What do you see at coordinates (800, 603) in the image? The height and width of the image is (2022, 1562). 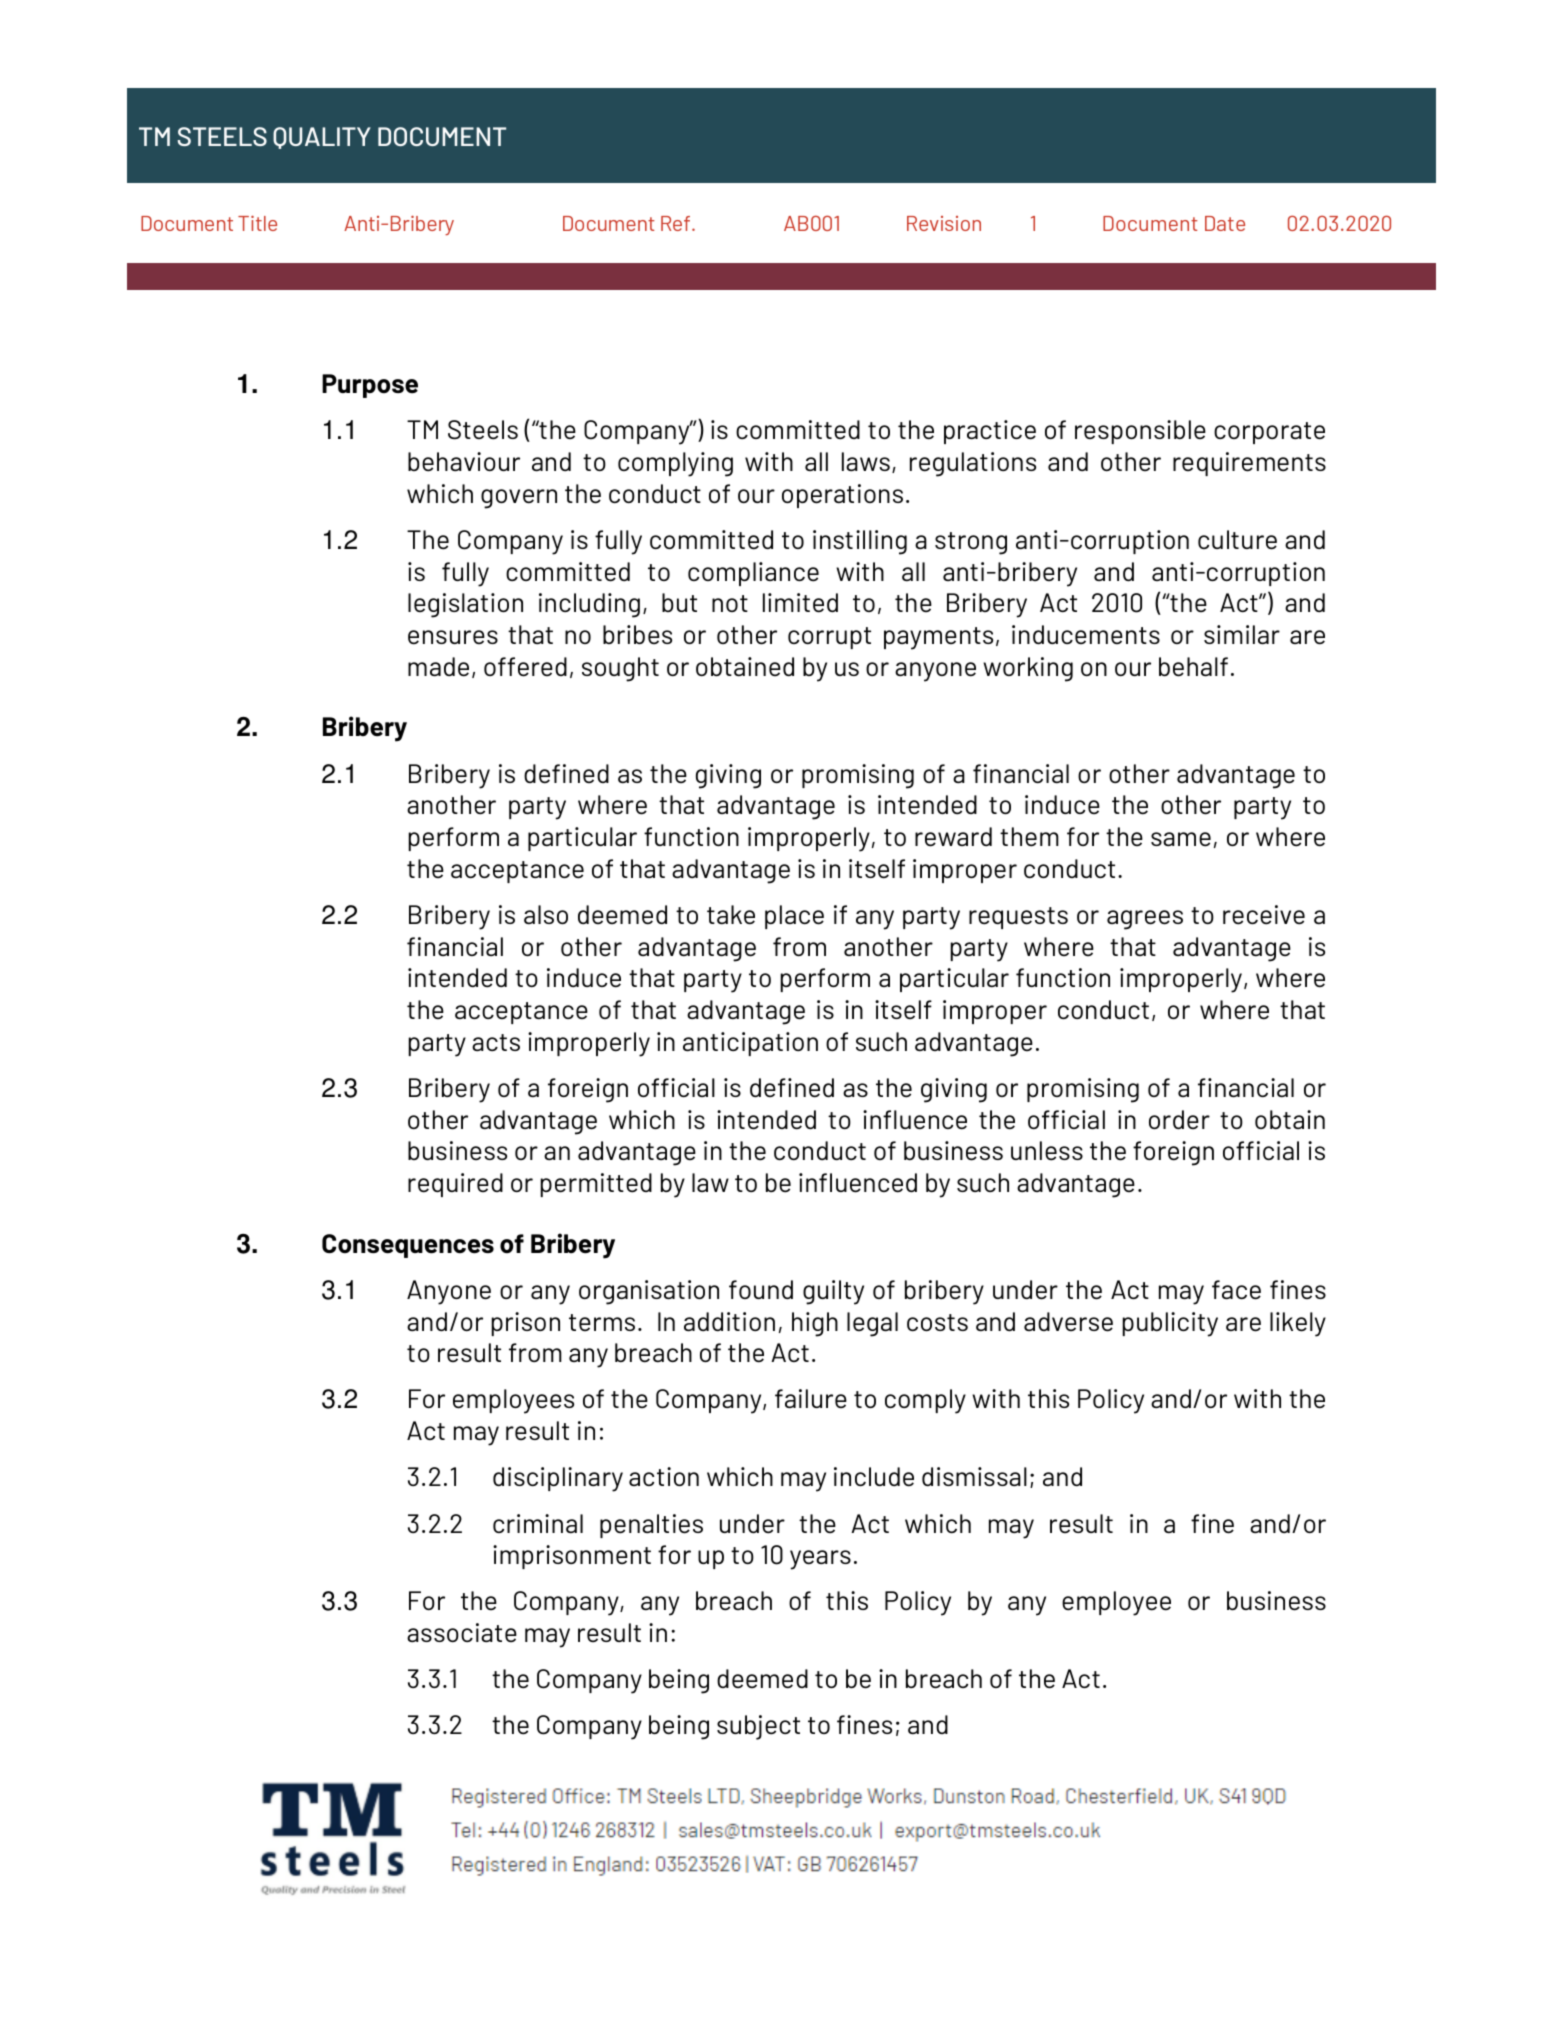 I see `limited` at bounding box center [800, 603].
